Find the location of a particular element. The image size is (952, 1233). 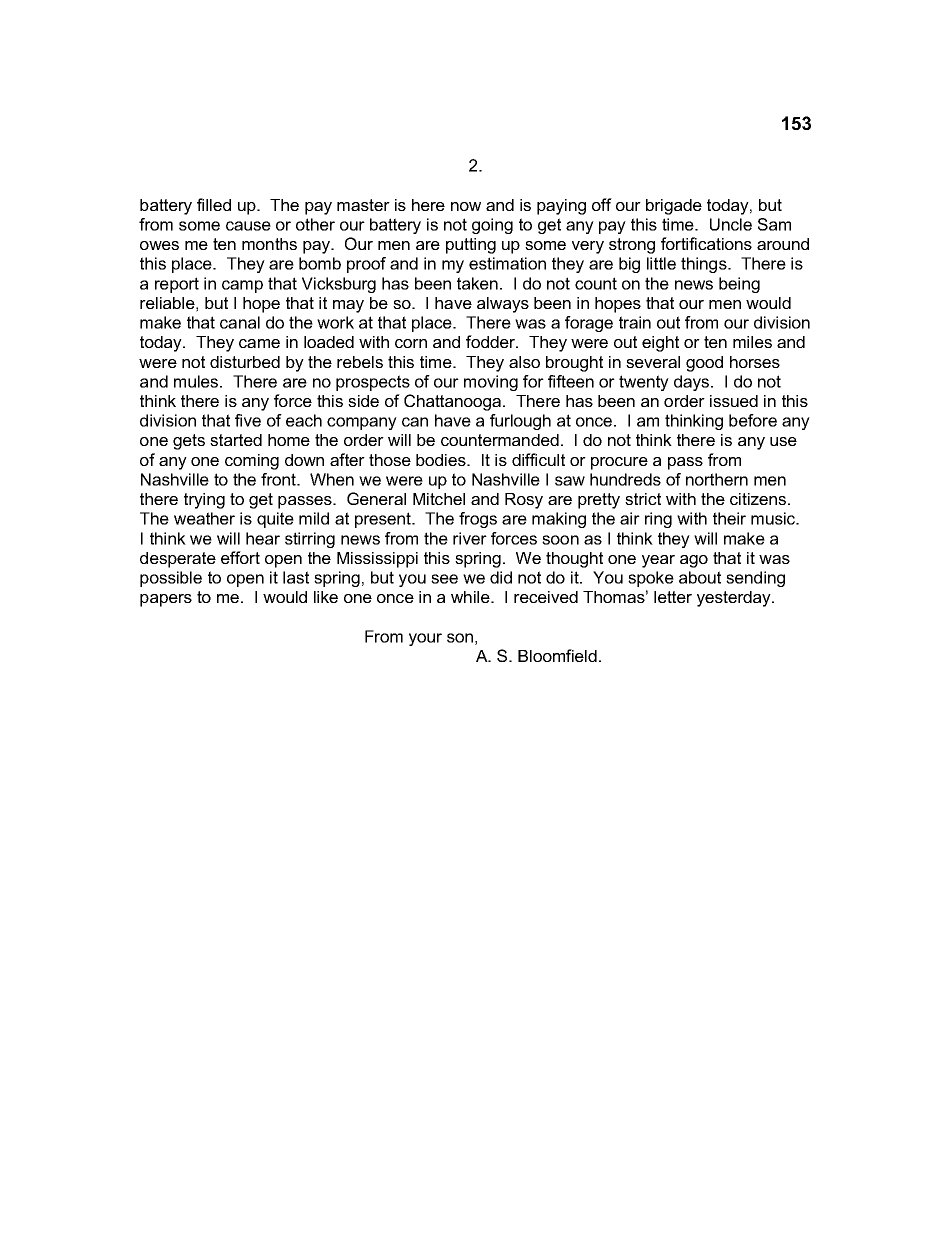

your is located at coordinates (425, 639).
